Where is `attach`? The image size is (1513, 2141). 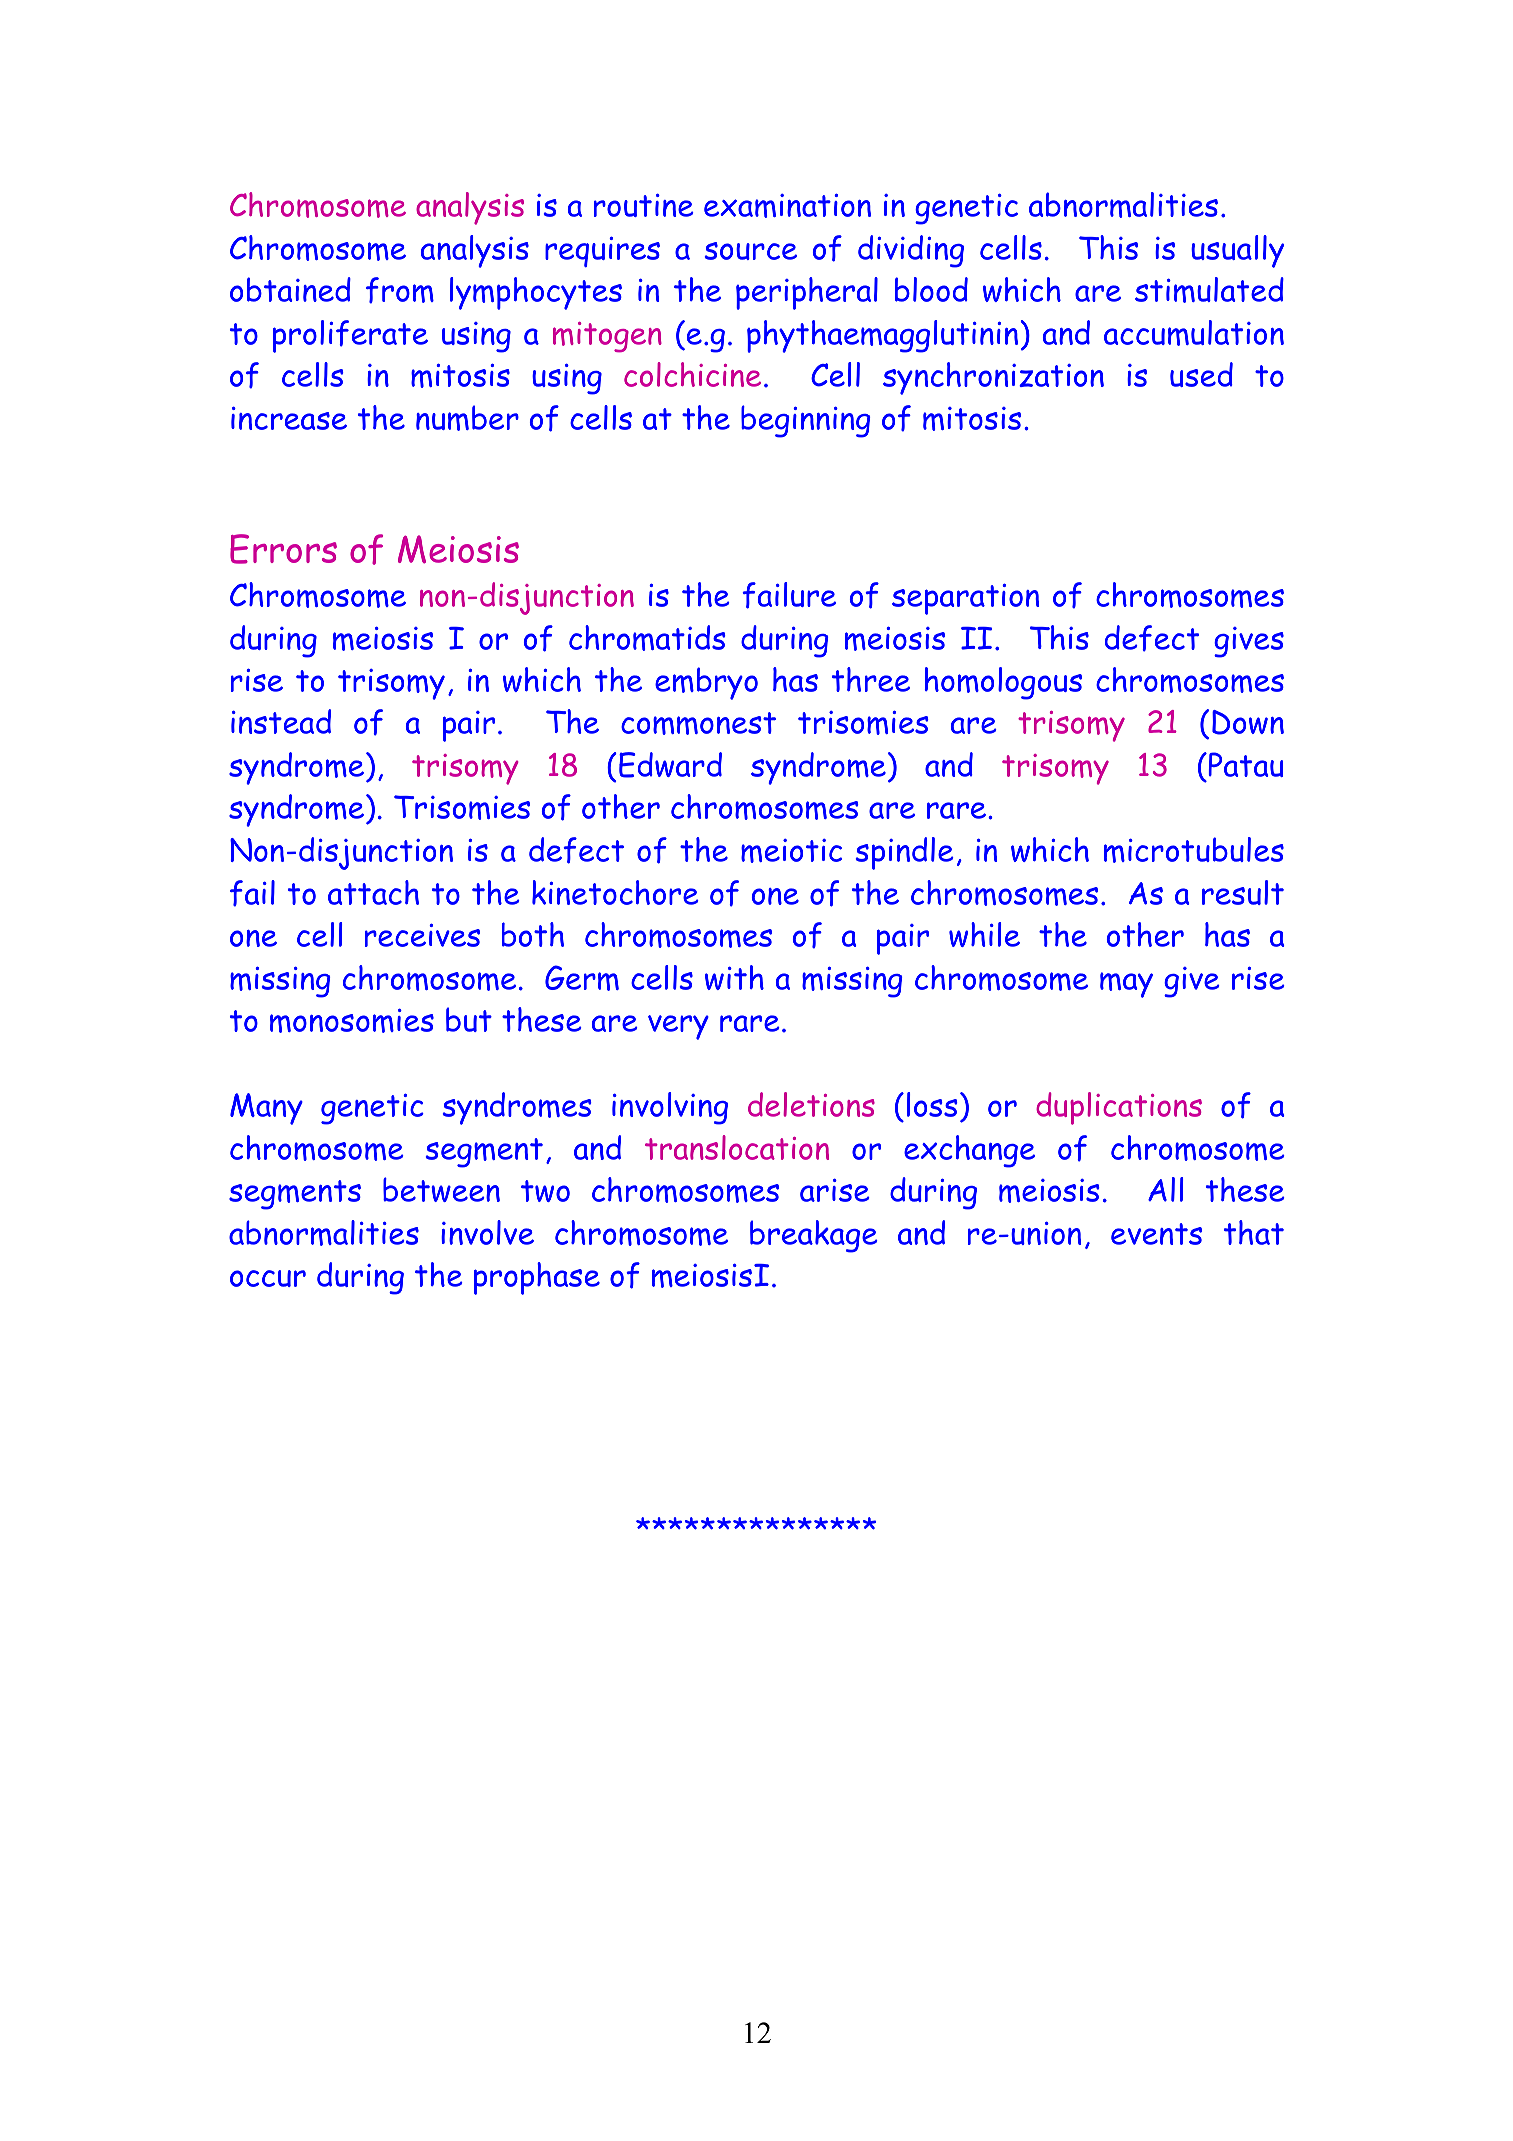
attach is located at coordinates (373, 892).
